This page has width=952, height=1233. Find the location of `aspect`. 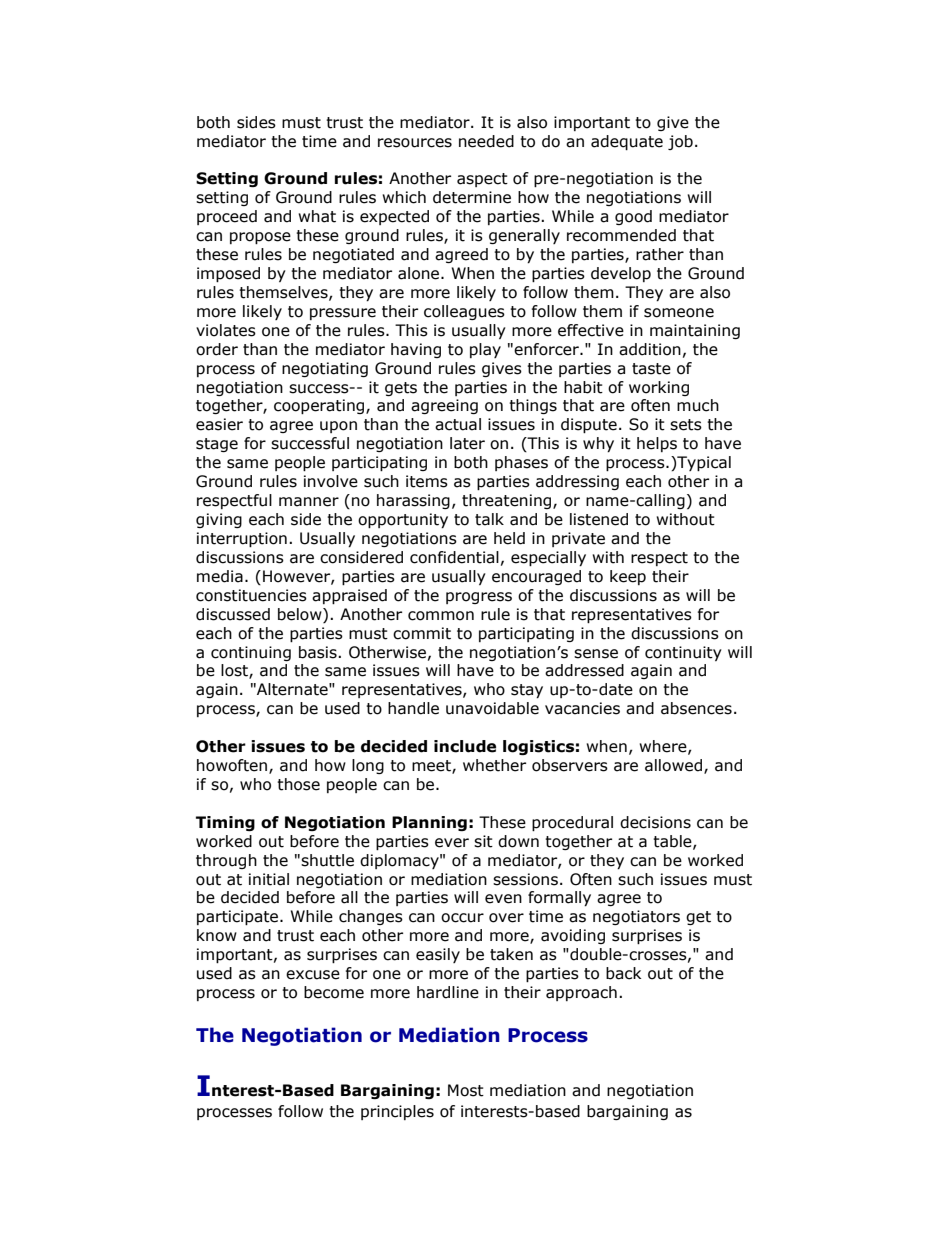

aspect is located at coordinates (482, 180).
